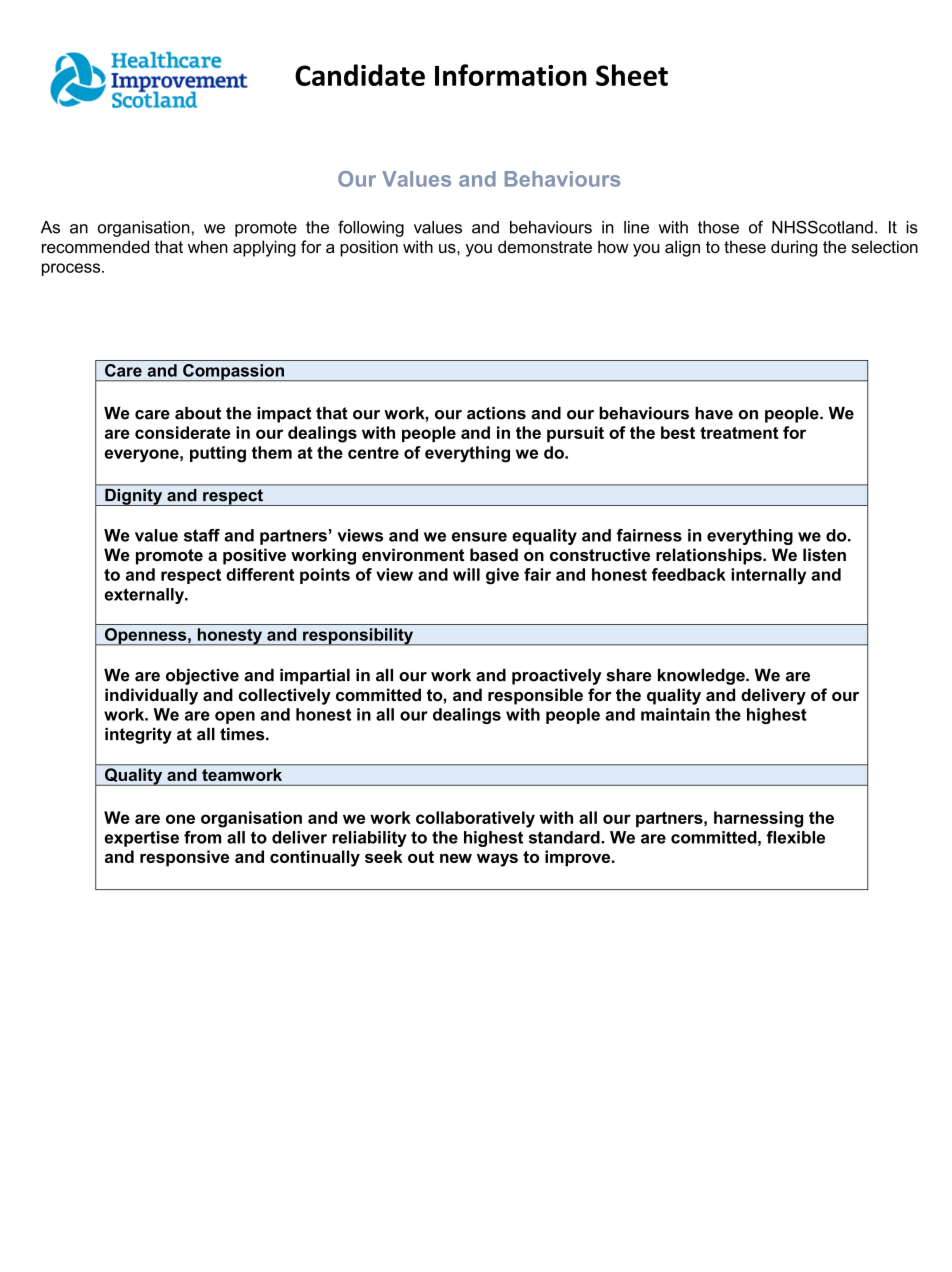  What do you see at coordinates (360, 75) in the image?
I see `Candidate` at bounding box center [360, 75].
